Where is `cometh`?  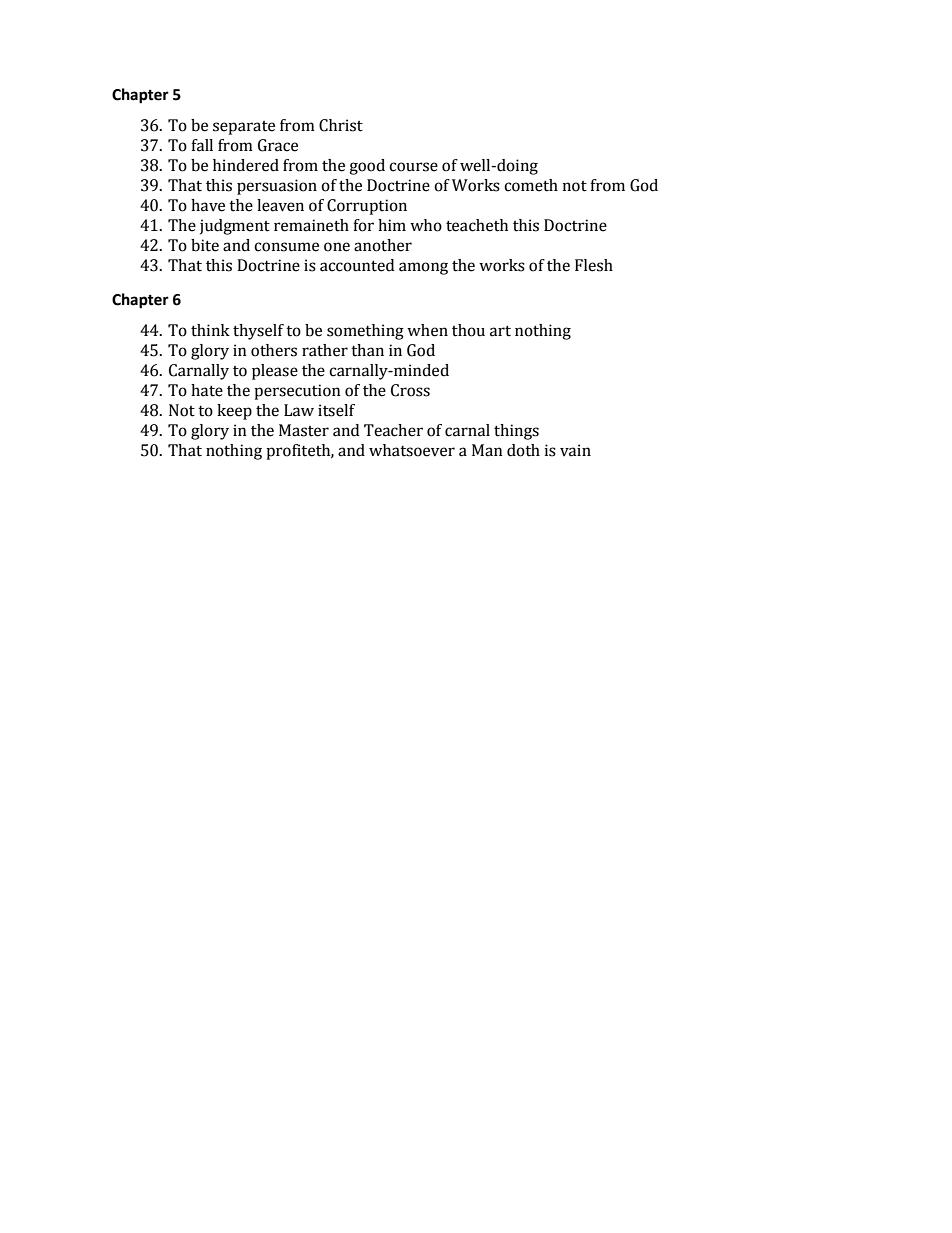
cometh is located at coordinates (531, 185).
